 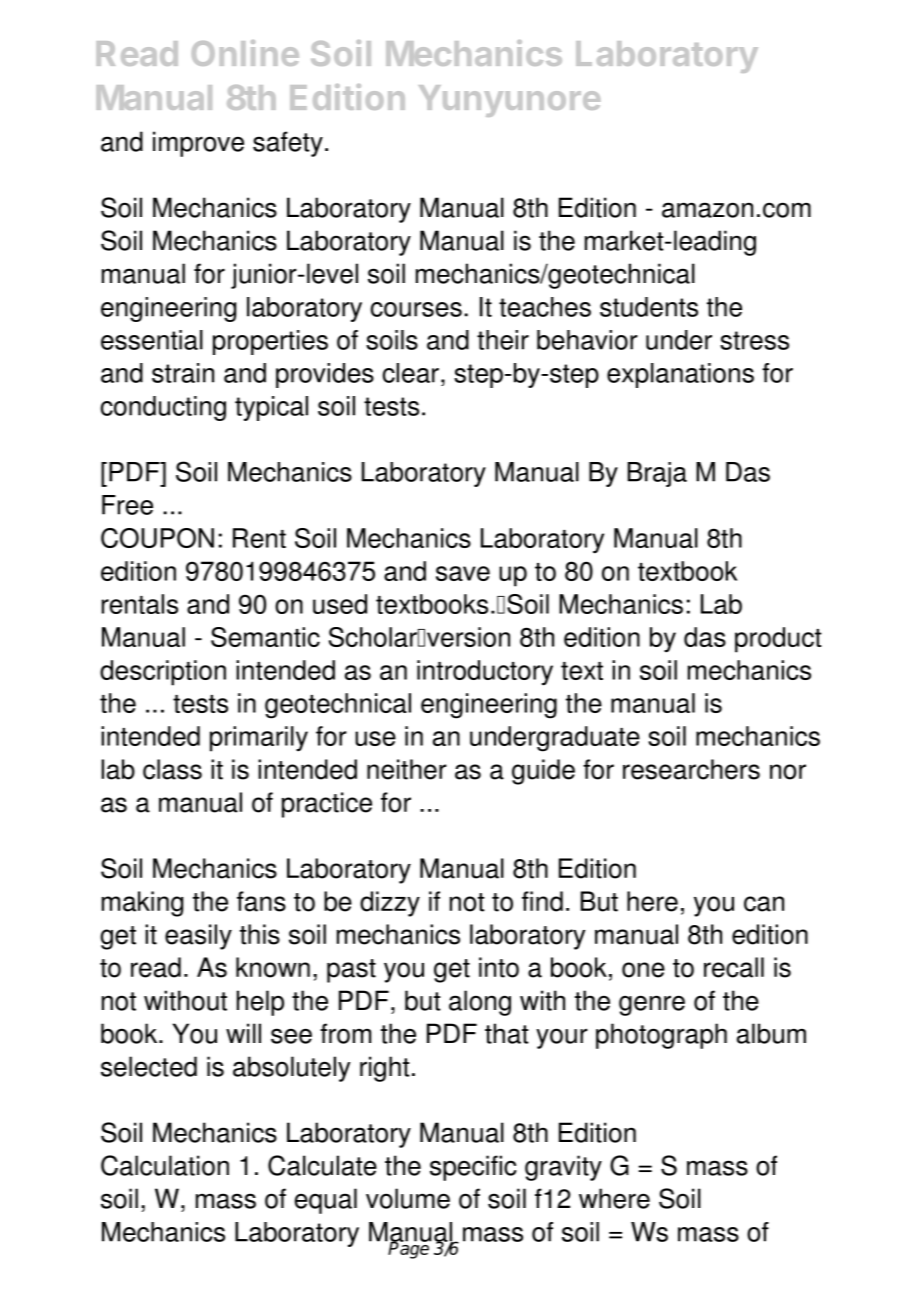 I want to click on gravity, so click(x=563, y=1168).
